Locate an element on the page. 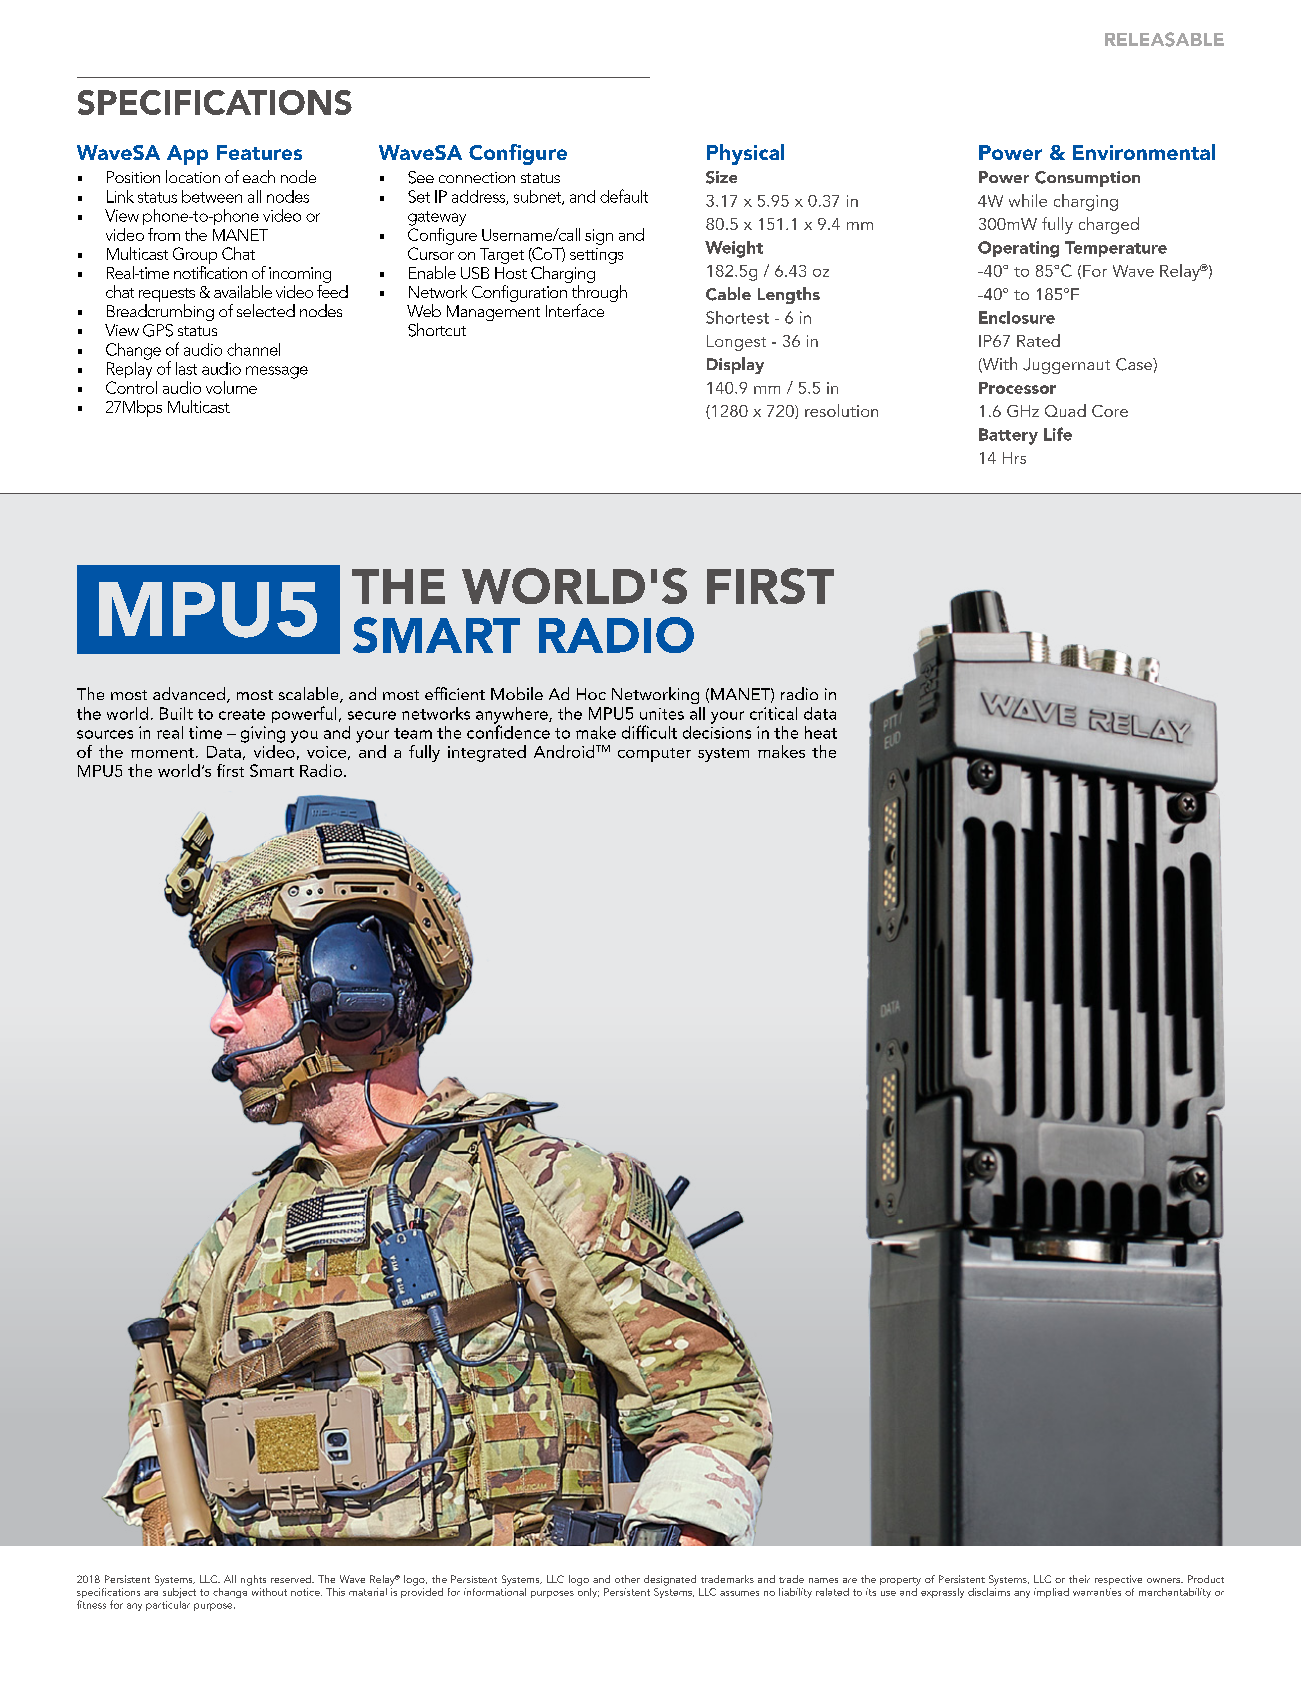  default is located at coordinates (624, 196).
